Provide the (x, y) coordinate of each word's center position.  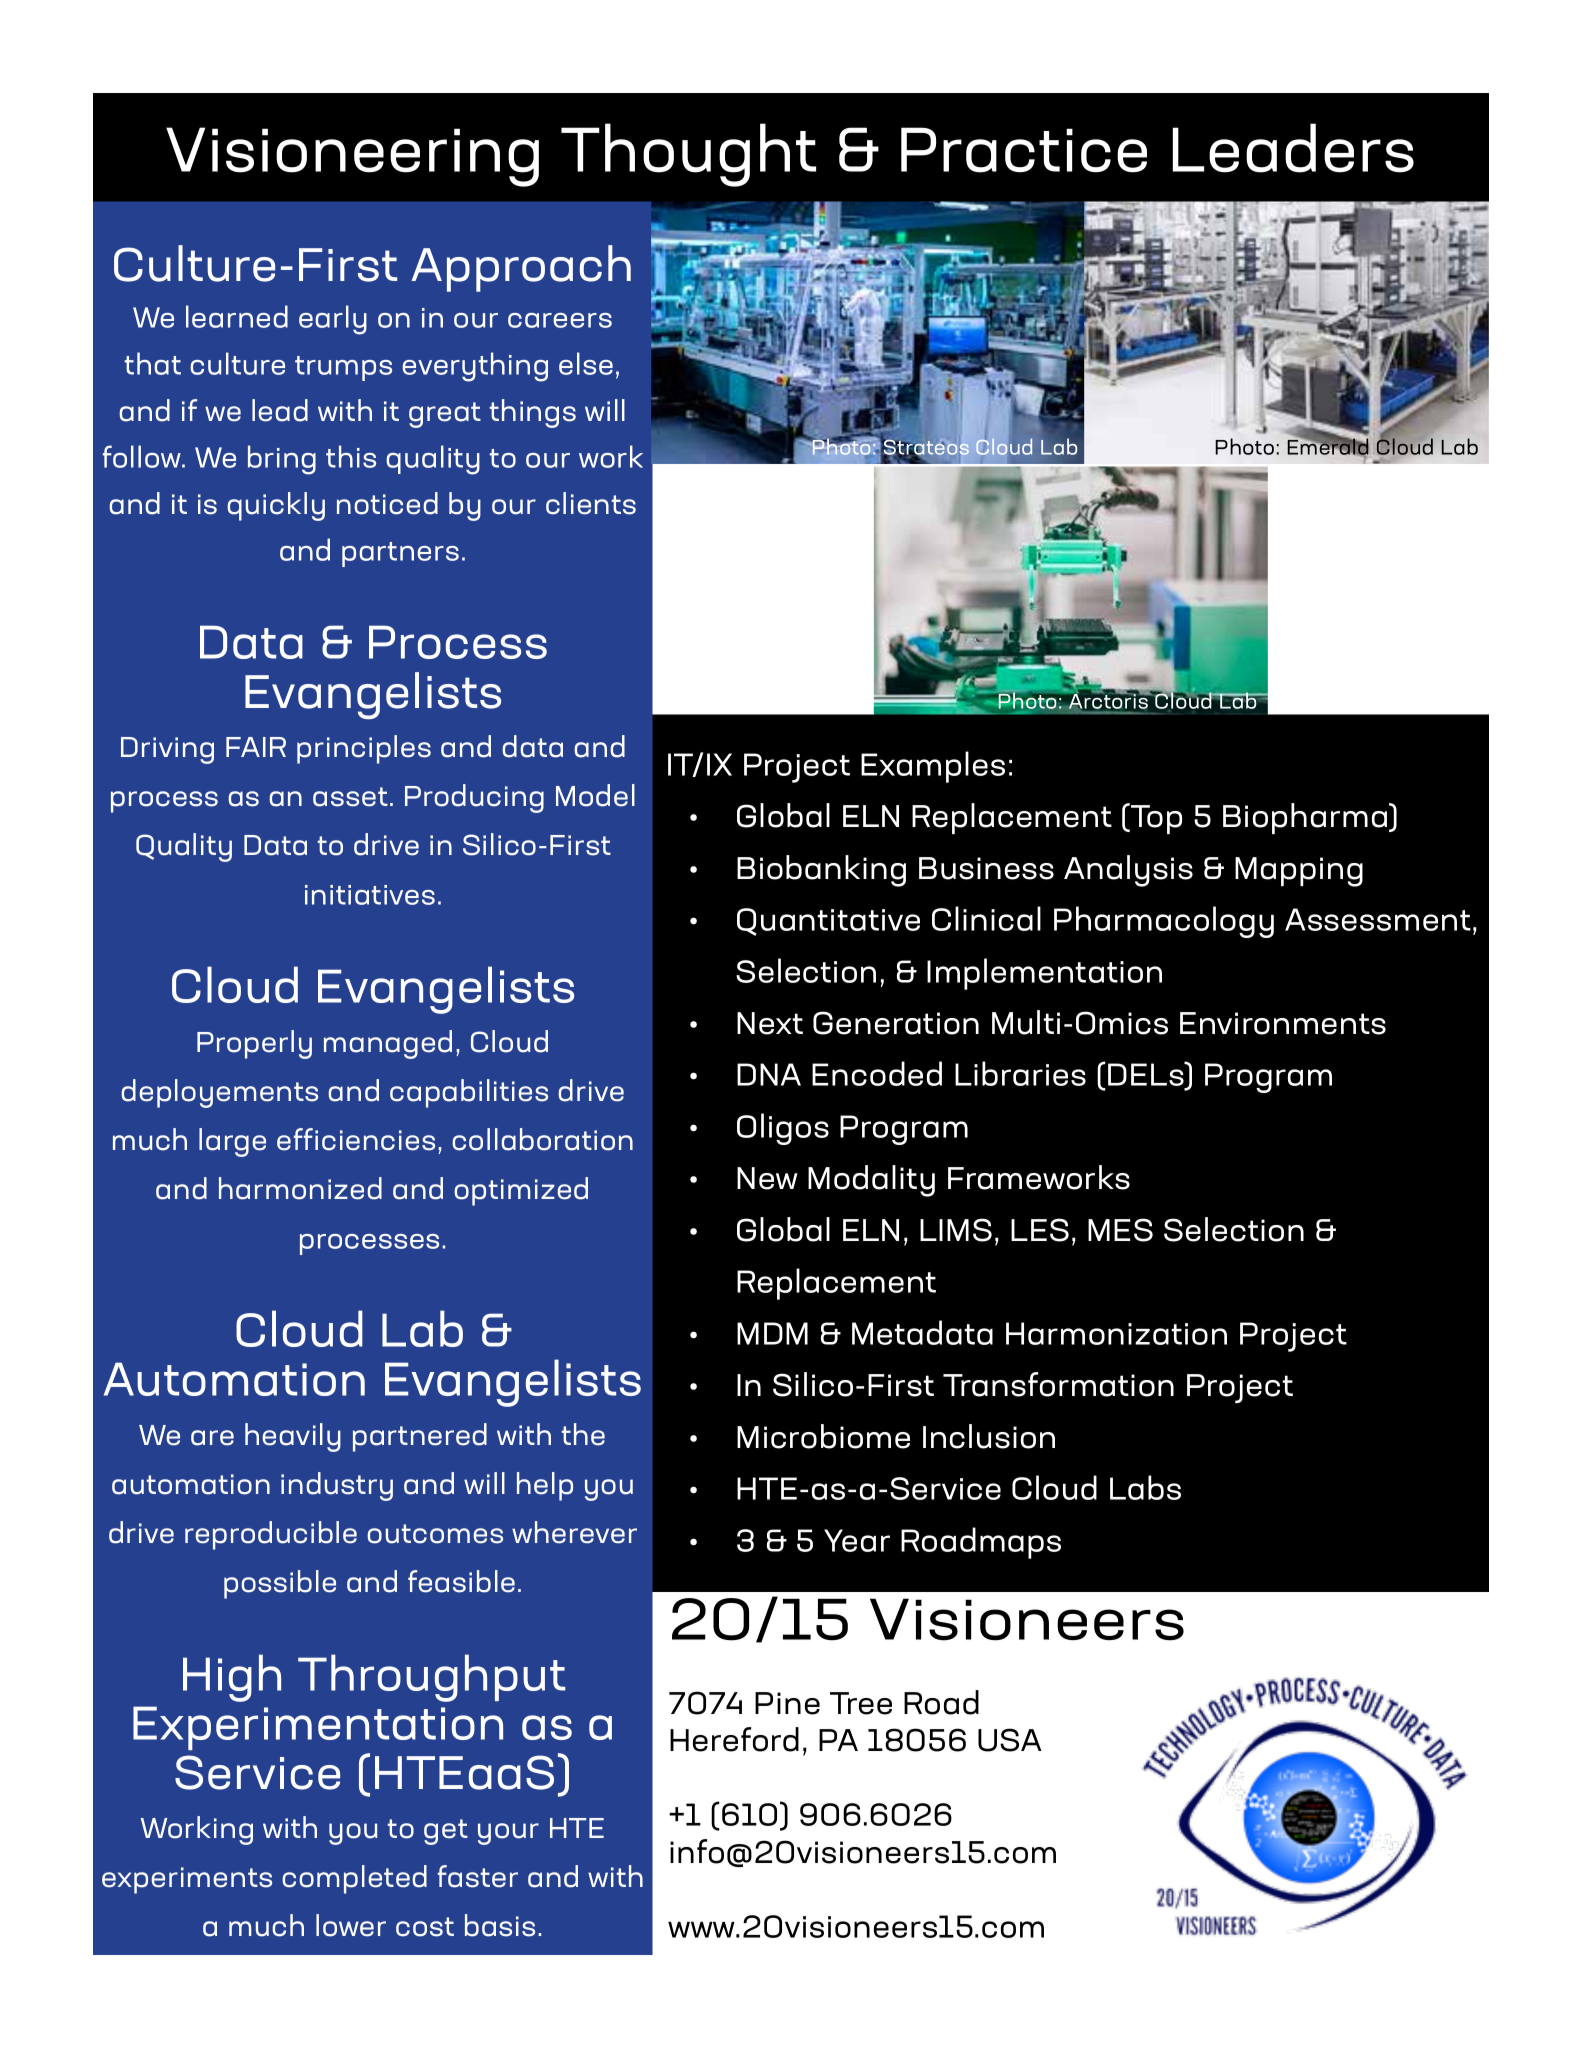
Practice (1024, 150)
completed (354, 1879)
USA (1010, 1740)
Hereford (734, 1739)
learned (237, 316)
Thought (688, 155)
